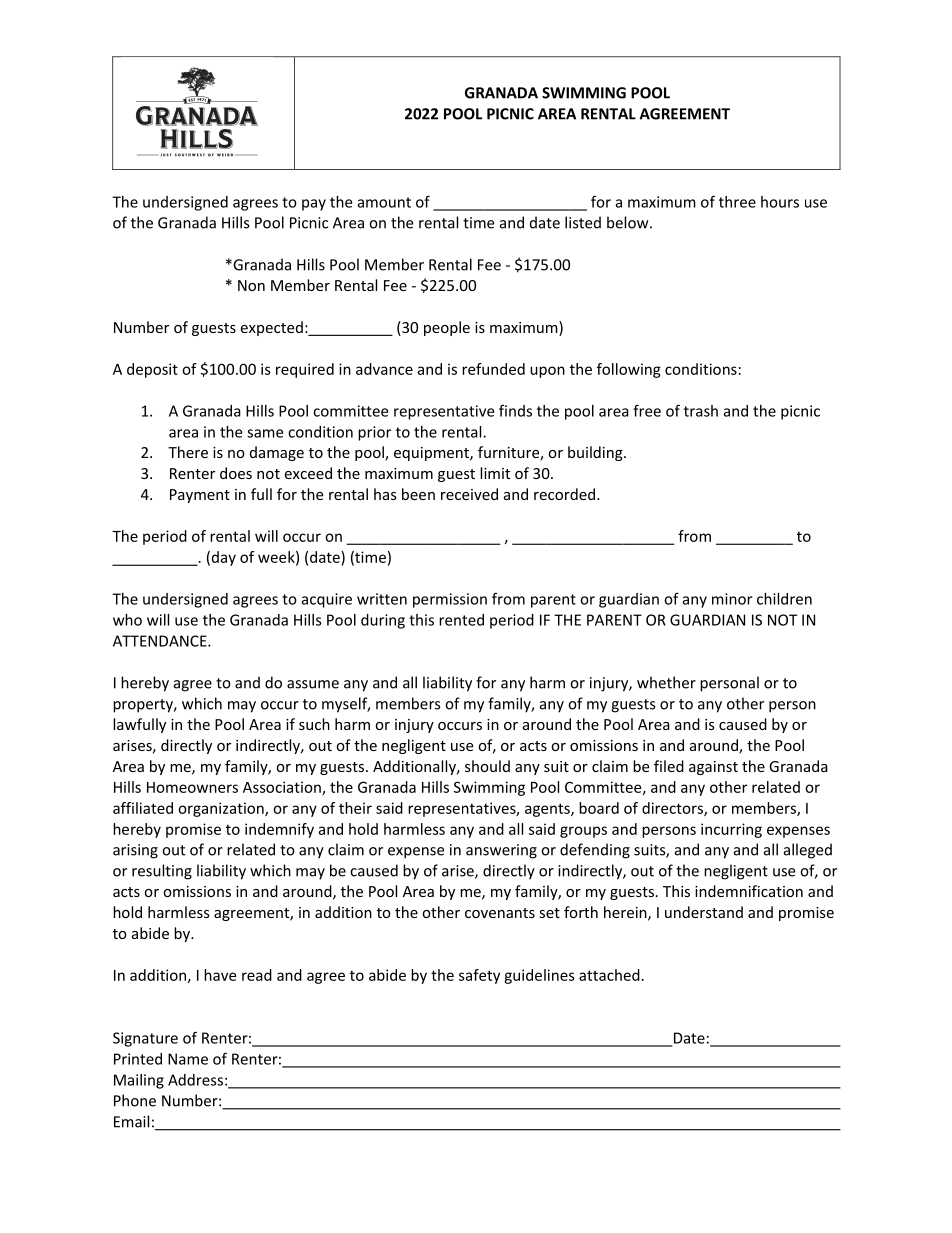 This screenshot has height=1233, width=952. What do you see at coordinates (479, 976) in the screenshot?
I see `safety` at bounding box center [479, 976].
